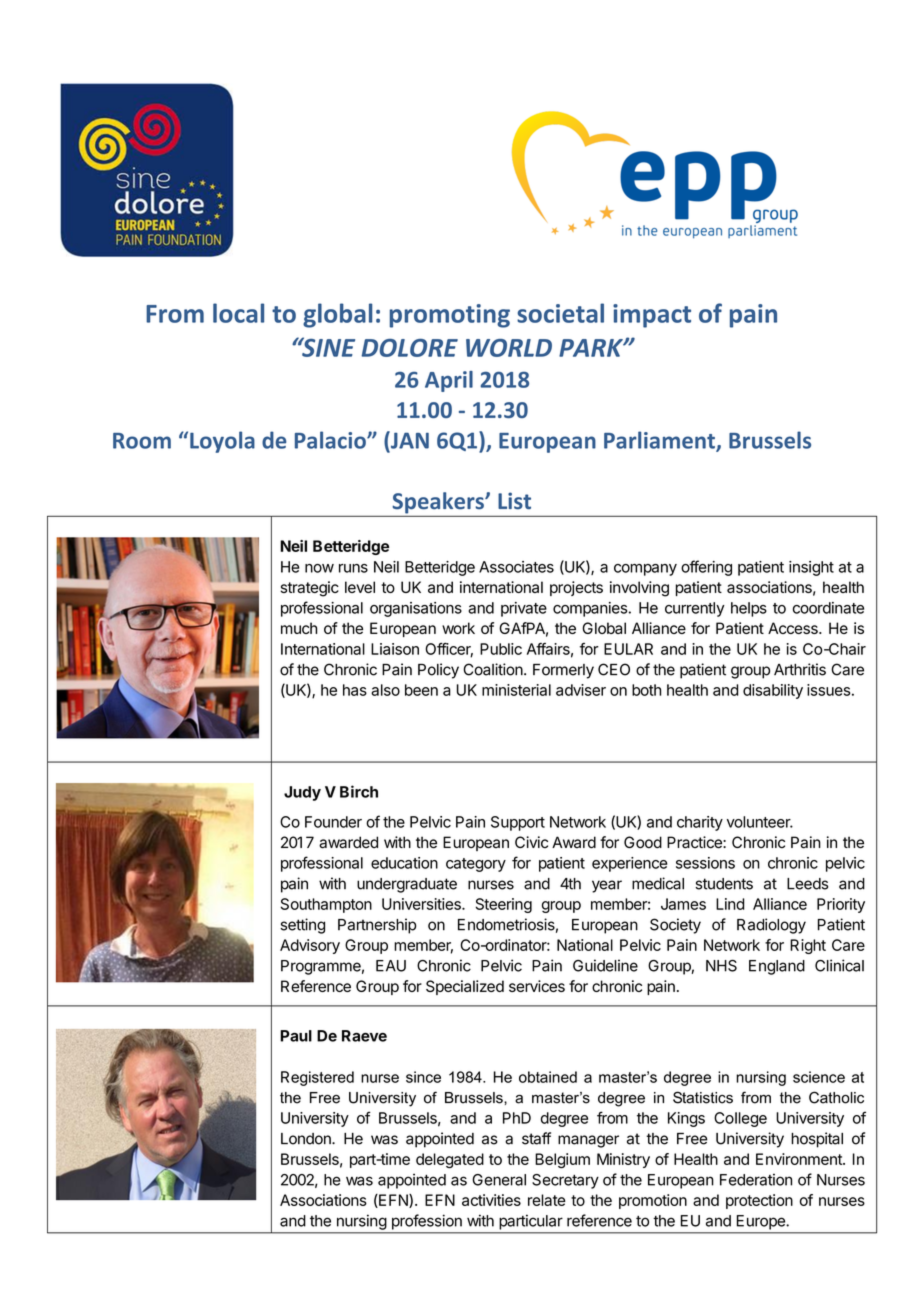 The height and width of the page is (1308, 924). I want to click on impact, so click(652, 316).
